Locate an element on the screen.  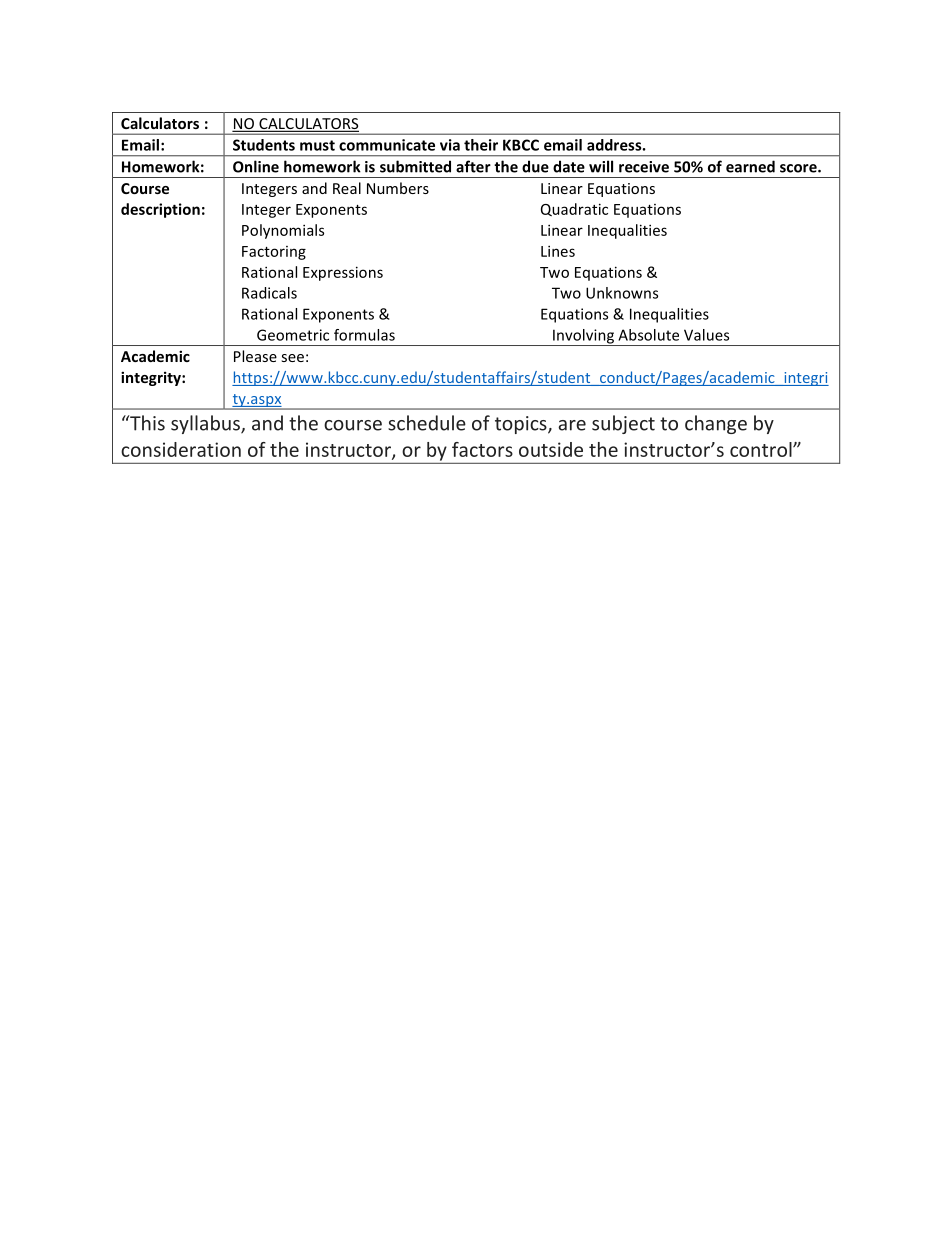
Lines is located at coordinates (558, 251).
